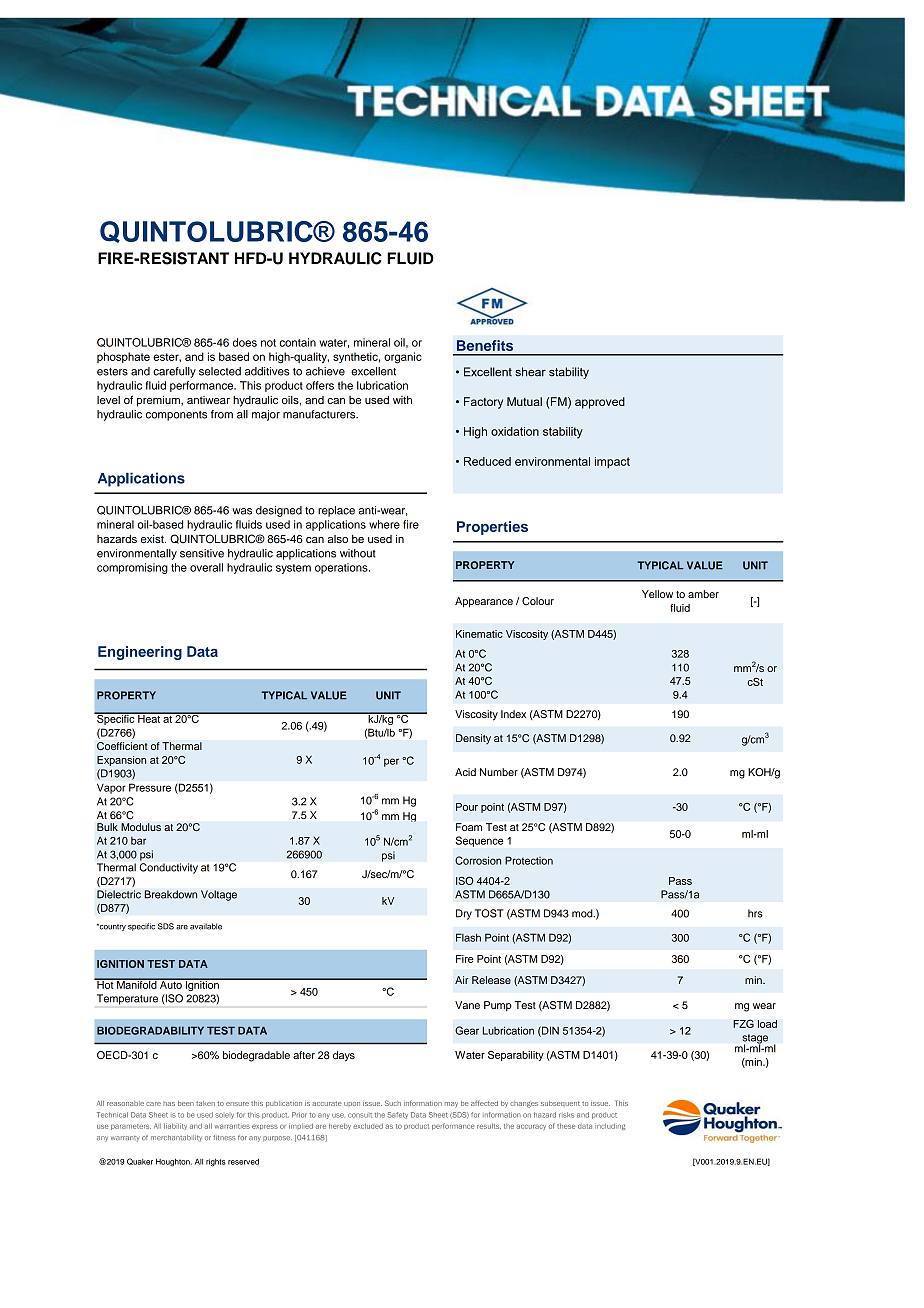 Image resolution: width=924 pixels, height=1308 pixels. I want to click on hrs, so click(755, 913).
